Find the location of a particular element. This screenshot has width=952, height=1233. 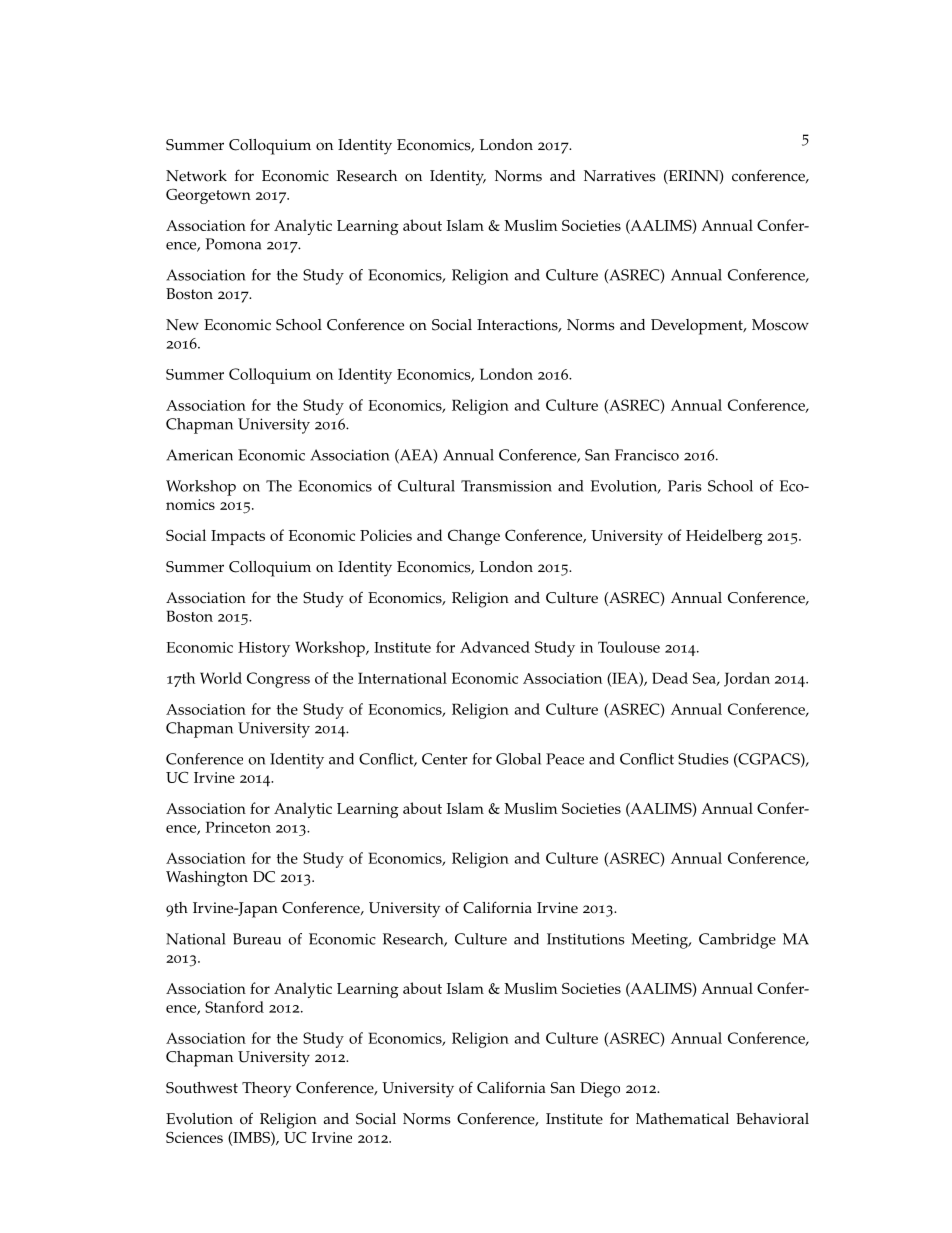

Moscow is located at coordinates (780, 325).
